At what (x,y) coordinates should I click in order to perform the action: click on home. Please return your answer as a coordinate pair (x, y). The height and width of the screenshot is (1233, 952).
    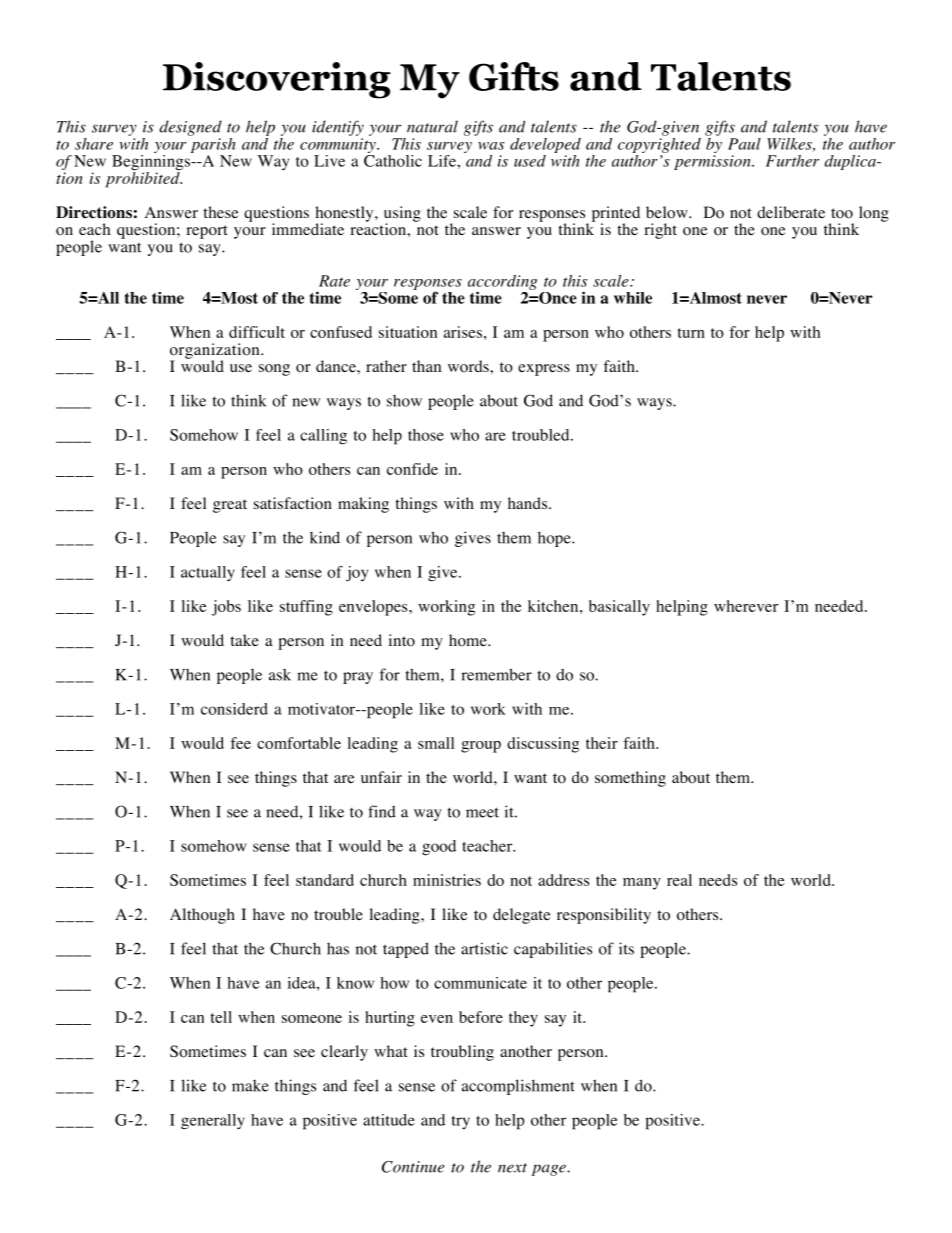
    Looking at the image, I should click on (469, 640).
